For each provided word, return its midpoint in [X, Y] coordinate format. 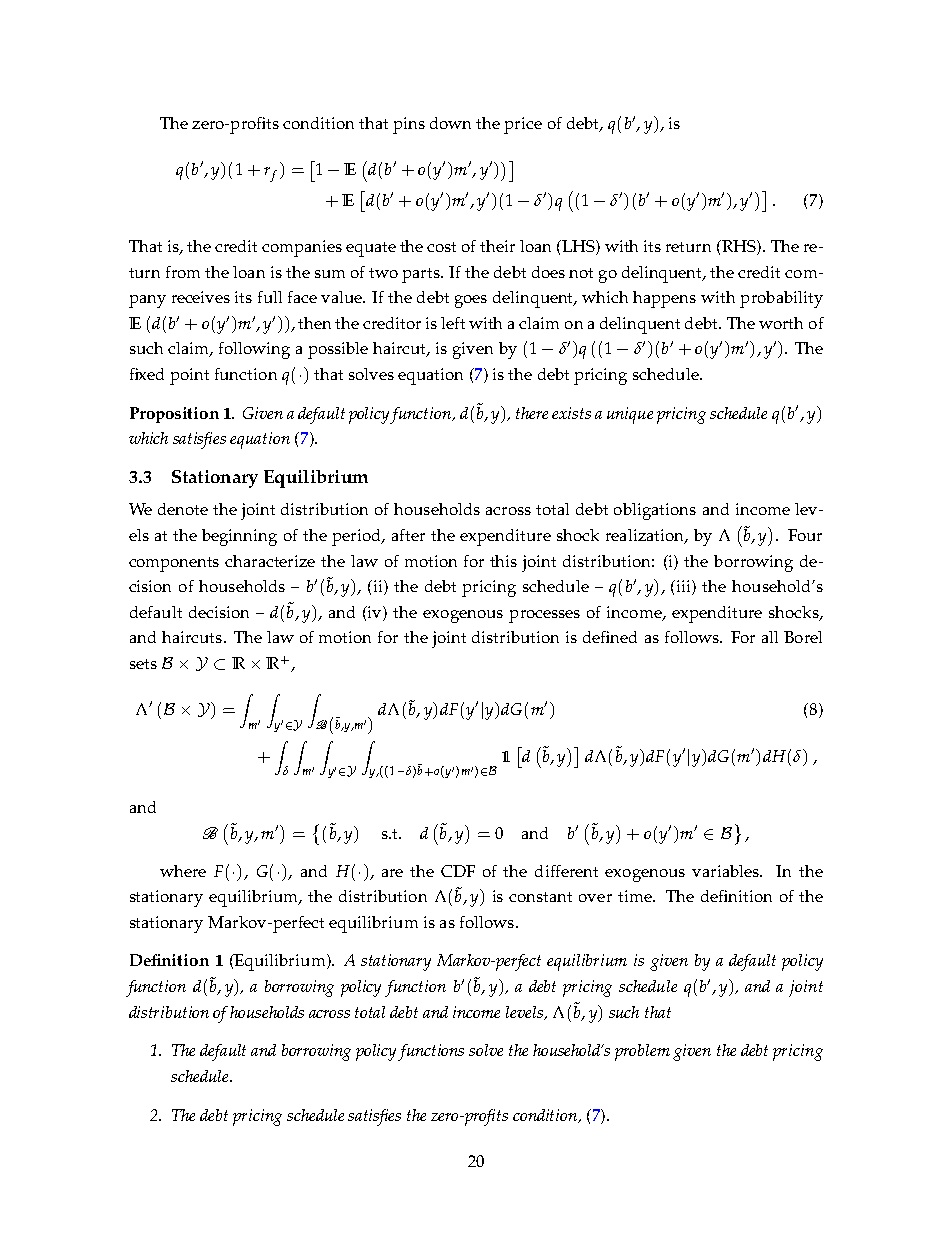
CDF [458, 871]
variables [727, 871]
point [189, 376]
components [174, 564]
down [450, 123]
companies [302, 248]
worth [781, 323]
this [503, 561]
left [453, 323]
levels [525, 1013]
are [392, 873]
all [770, 637]
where [183, 871]
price [523, 125]
